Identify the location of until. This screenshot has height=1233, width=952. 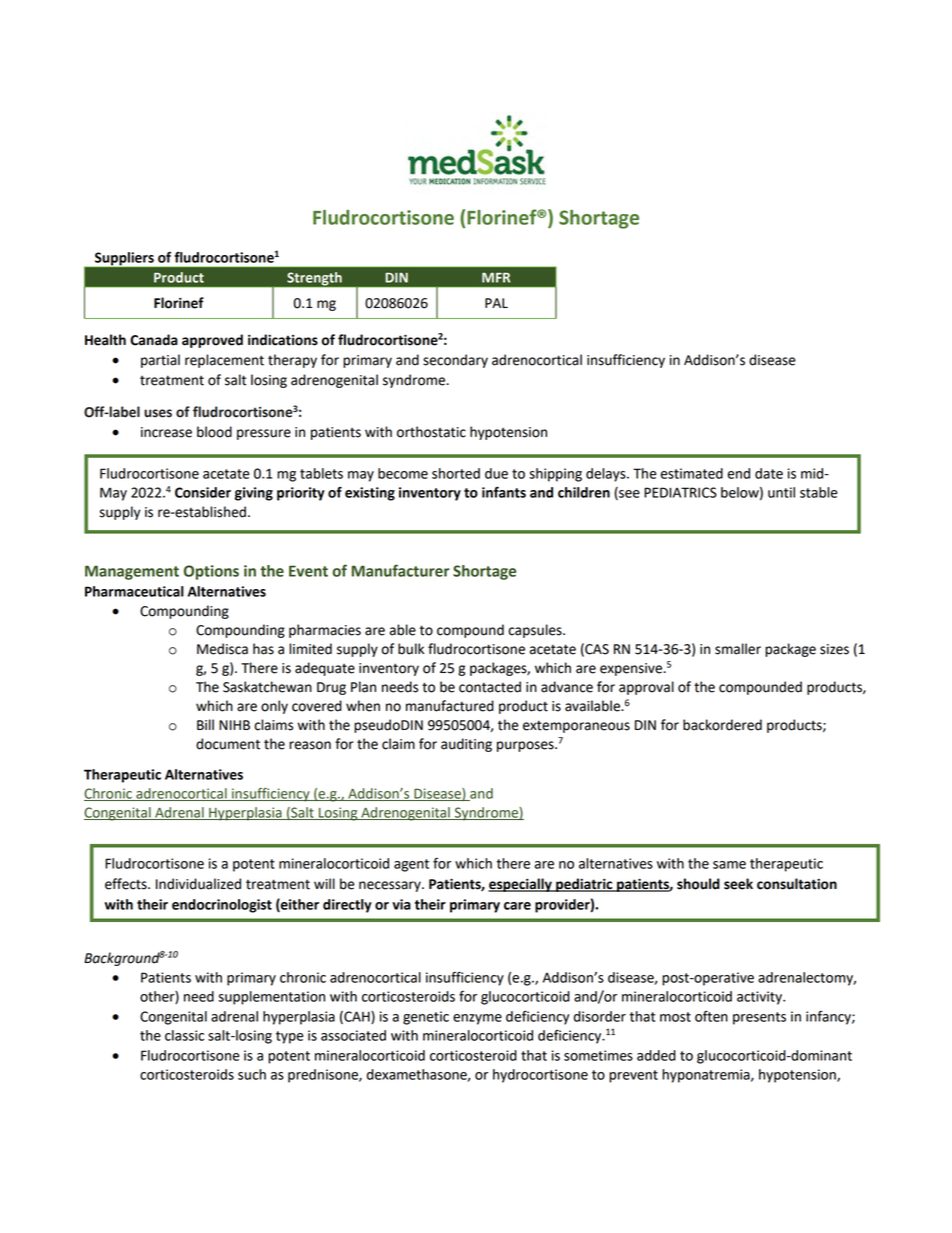
(781, 492).
